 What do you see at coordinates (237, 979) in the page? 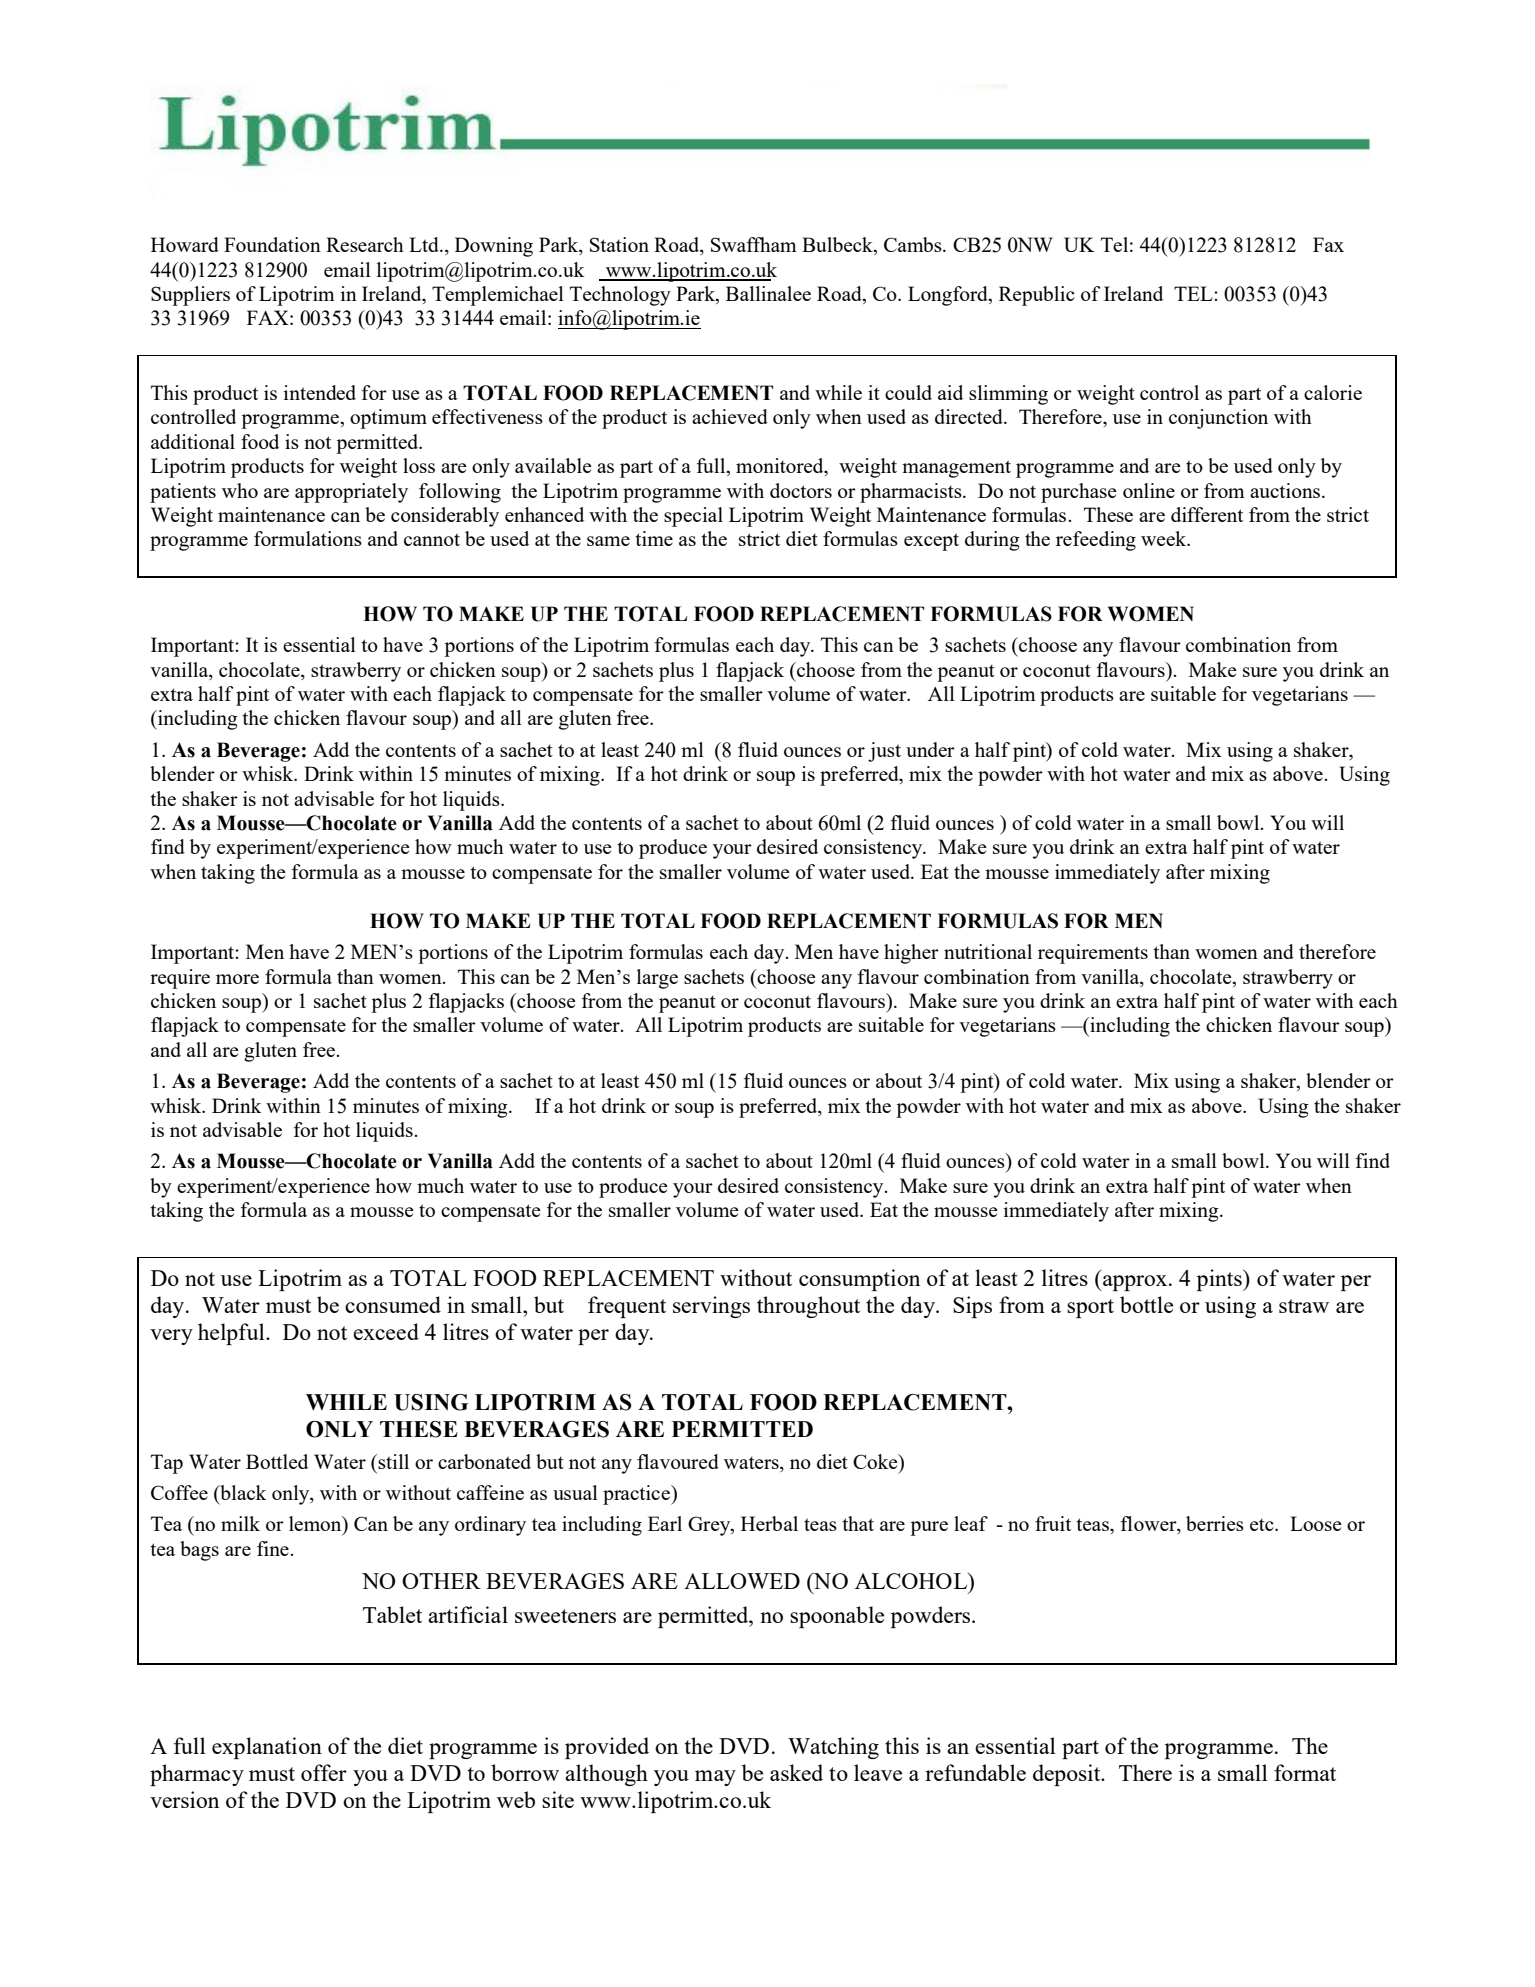
I see `more` at bounding box center [237, 979].
